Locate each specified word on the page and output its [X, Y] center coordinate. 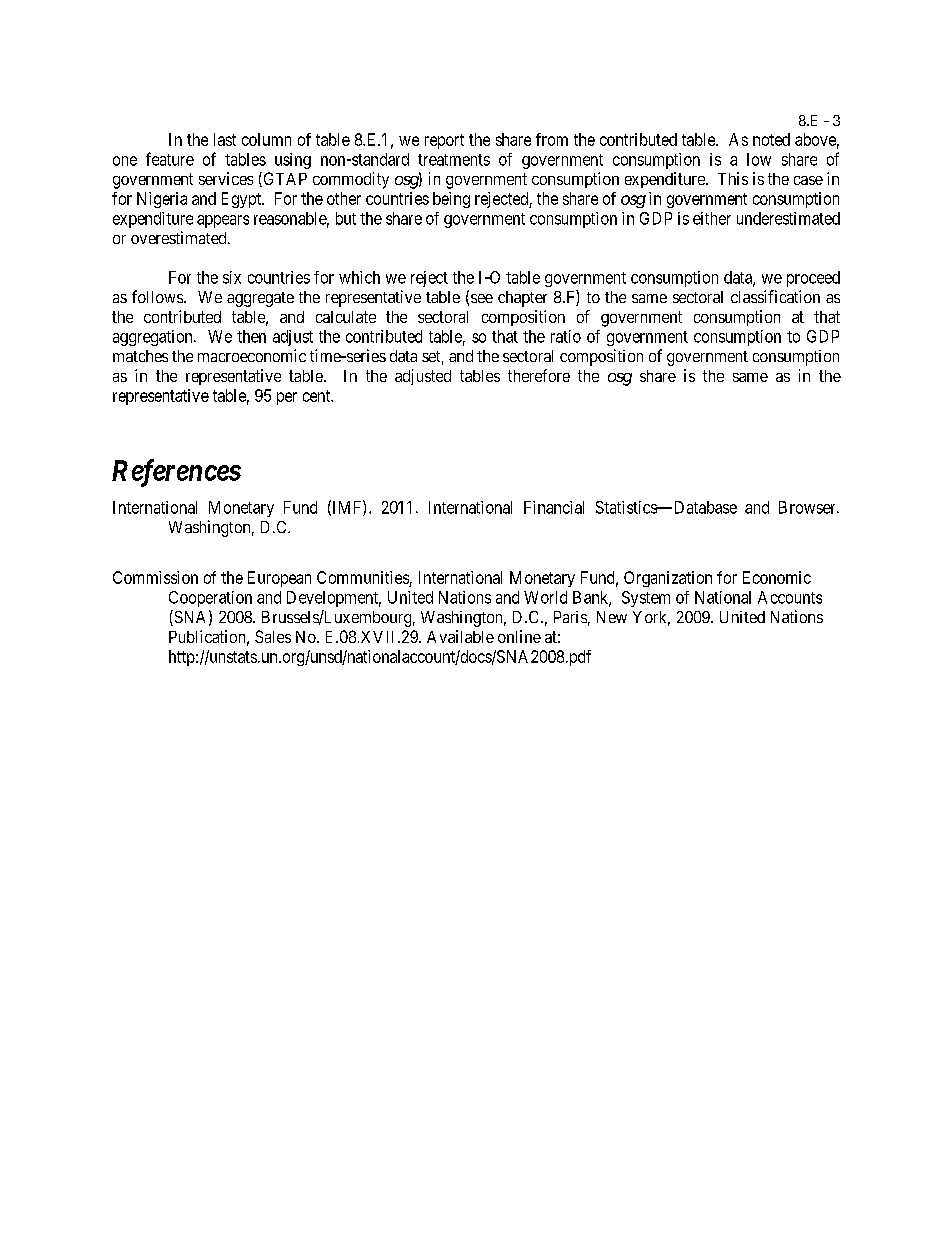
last [225, 139]
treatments [454, 160]
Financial [554, 507]
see [482, 298]
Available [460, 636]
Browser [808, 507]
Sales [273, 636]
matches [140, 356]
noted [771, 139]
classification [775, 296]
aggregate [260, 299]
